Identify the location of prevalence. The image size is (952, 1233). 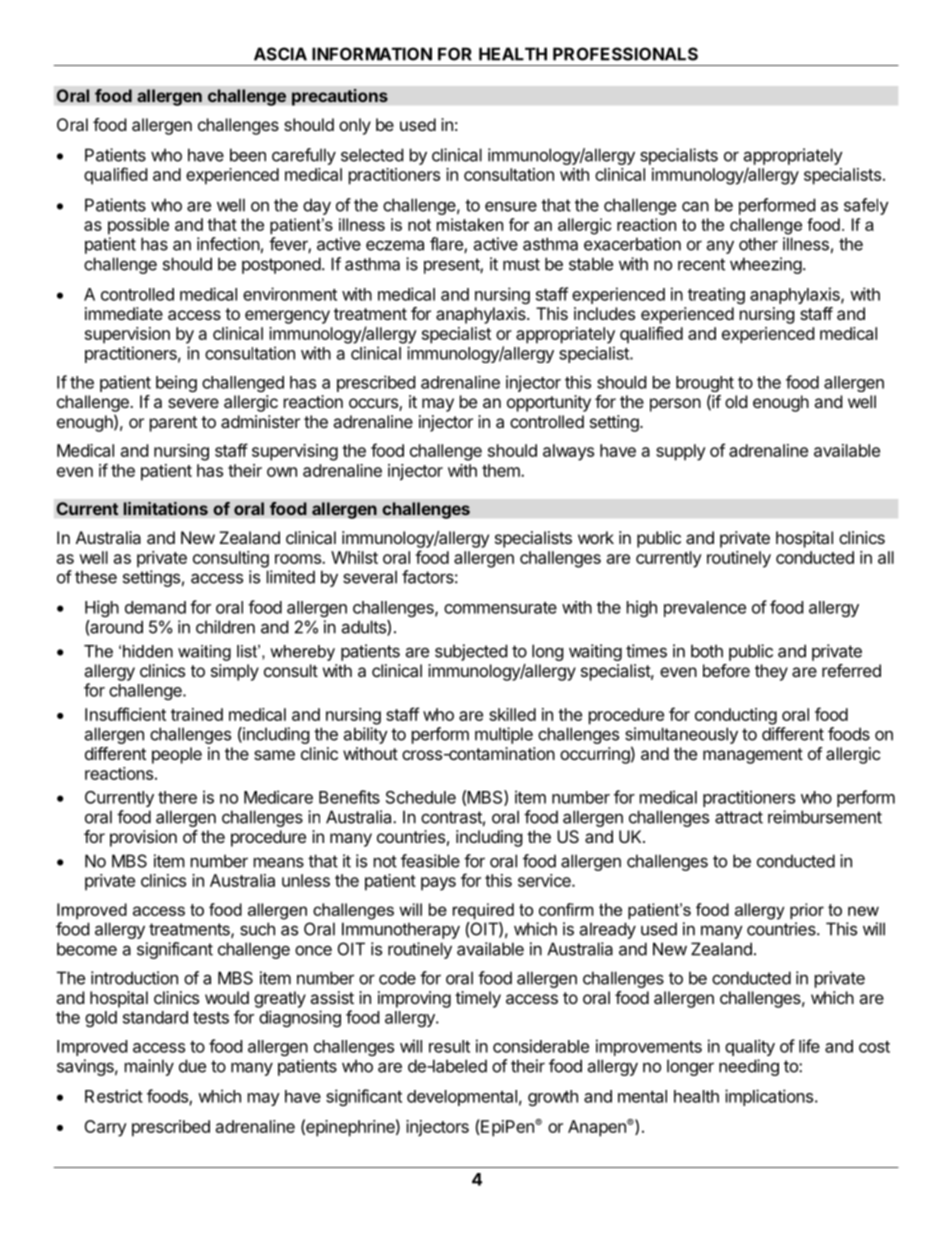
(705, 609).
